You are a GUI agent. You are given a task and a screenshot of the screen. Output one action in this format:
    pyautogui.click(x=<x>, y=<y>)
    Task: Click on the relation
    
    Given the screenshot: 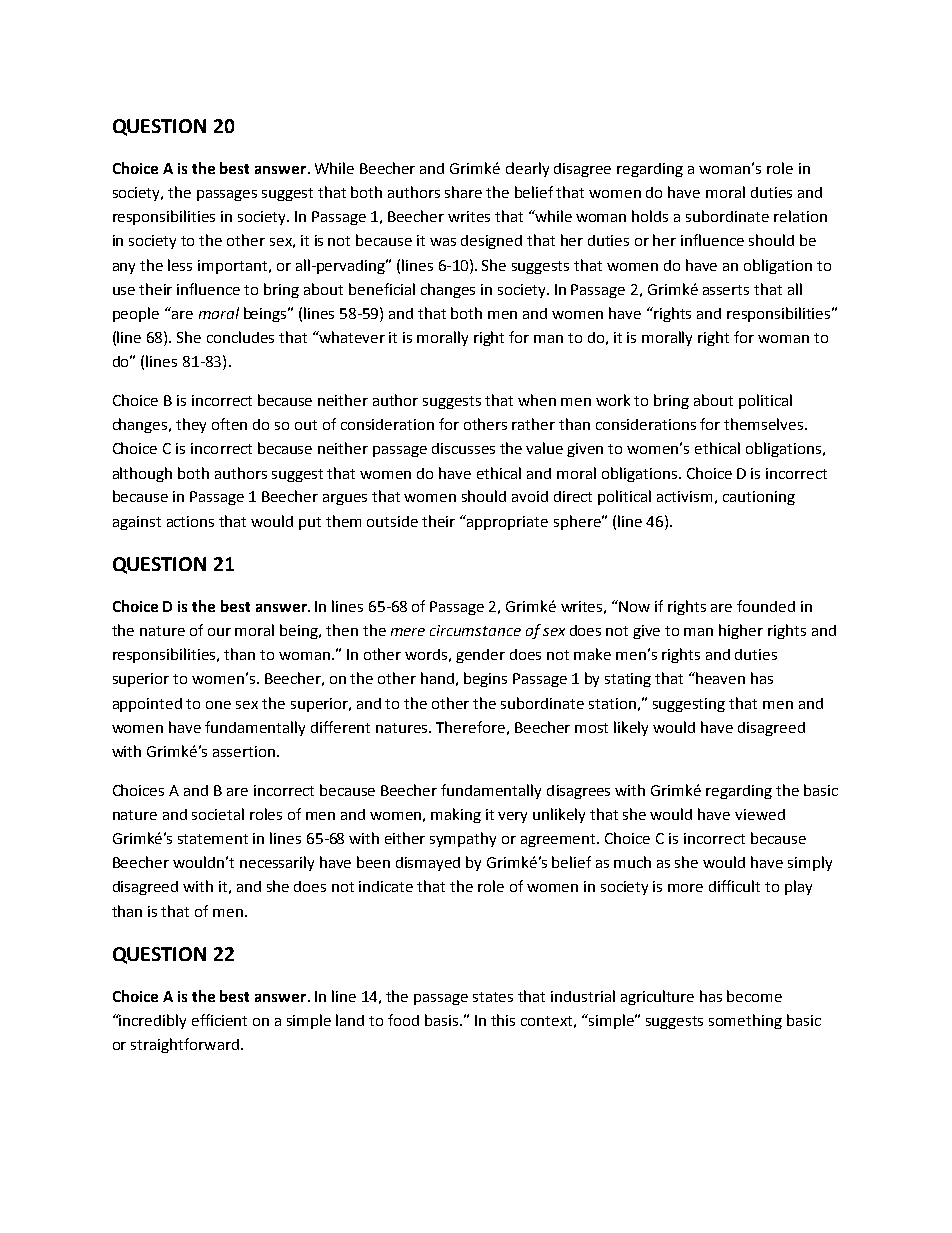 What is the action you would take?
    pyautogui.click(x=800, y=216)
